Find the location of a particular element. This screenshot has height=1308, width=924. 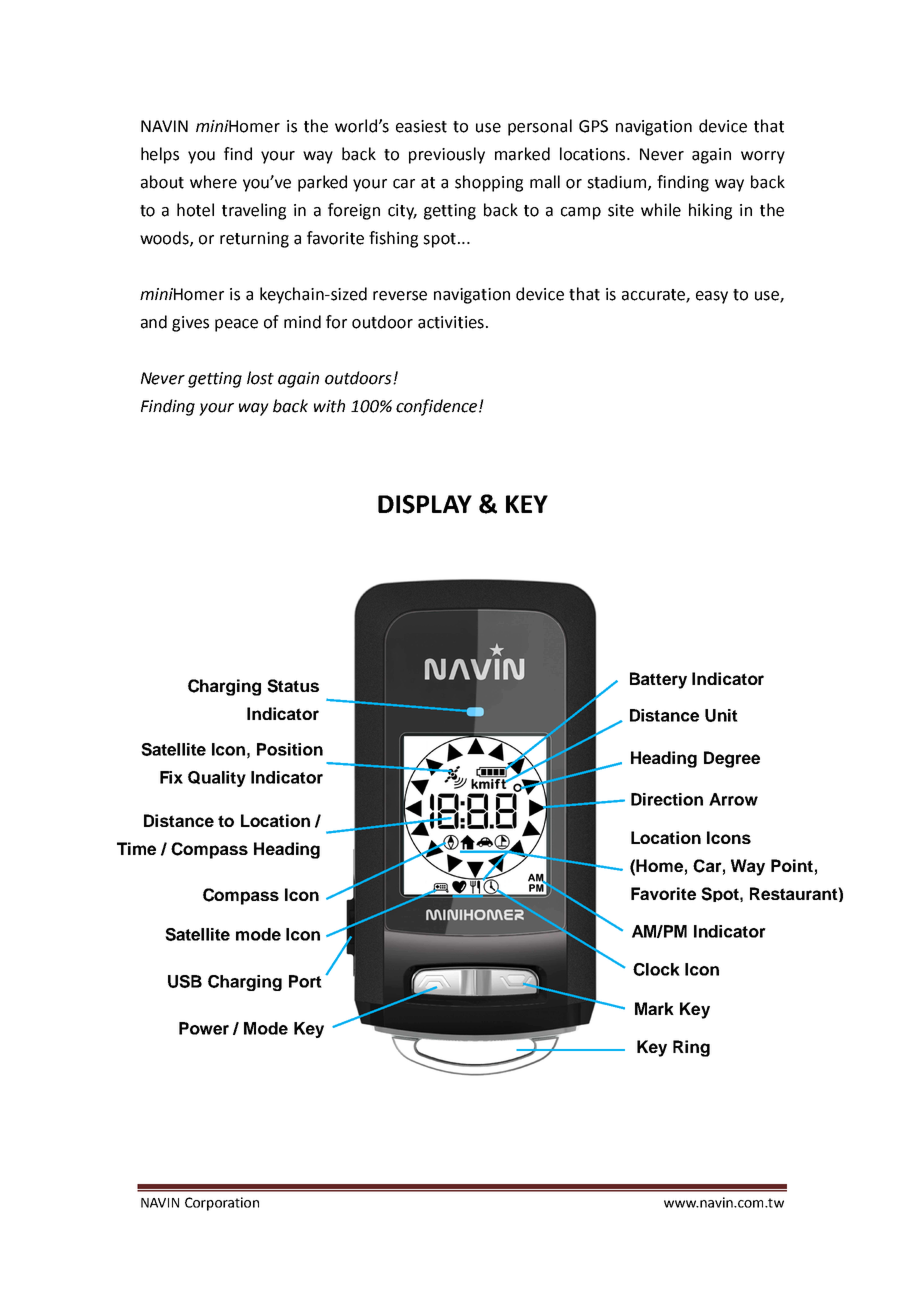

Port is located at coordinates (305, 981).
